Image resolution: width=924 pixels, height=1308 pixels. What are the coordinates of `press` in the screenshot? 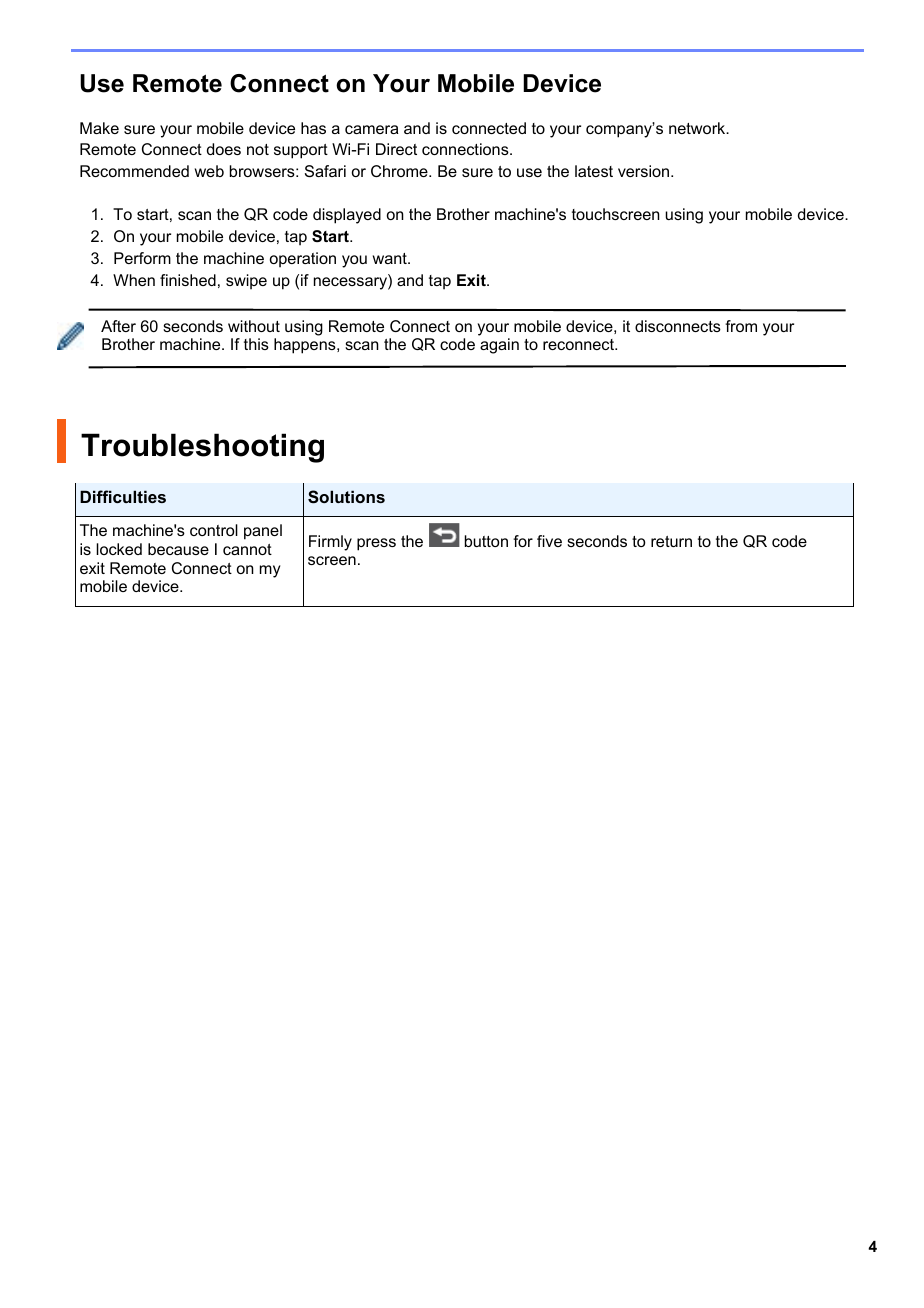 It's located at (376, 544).
